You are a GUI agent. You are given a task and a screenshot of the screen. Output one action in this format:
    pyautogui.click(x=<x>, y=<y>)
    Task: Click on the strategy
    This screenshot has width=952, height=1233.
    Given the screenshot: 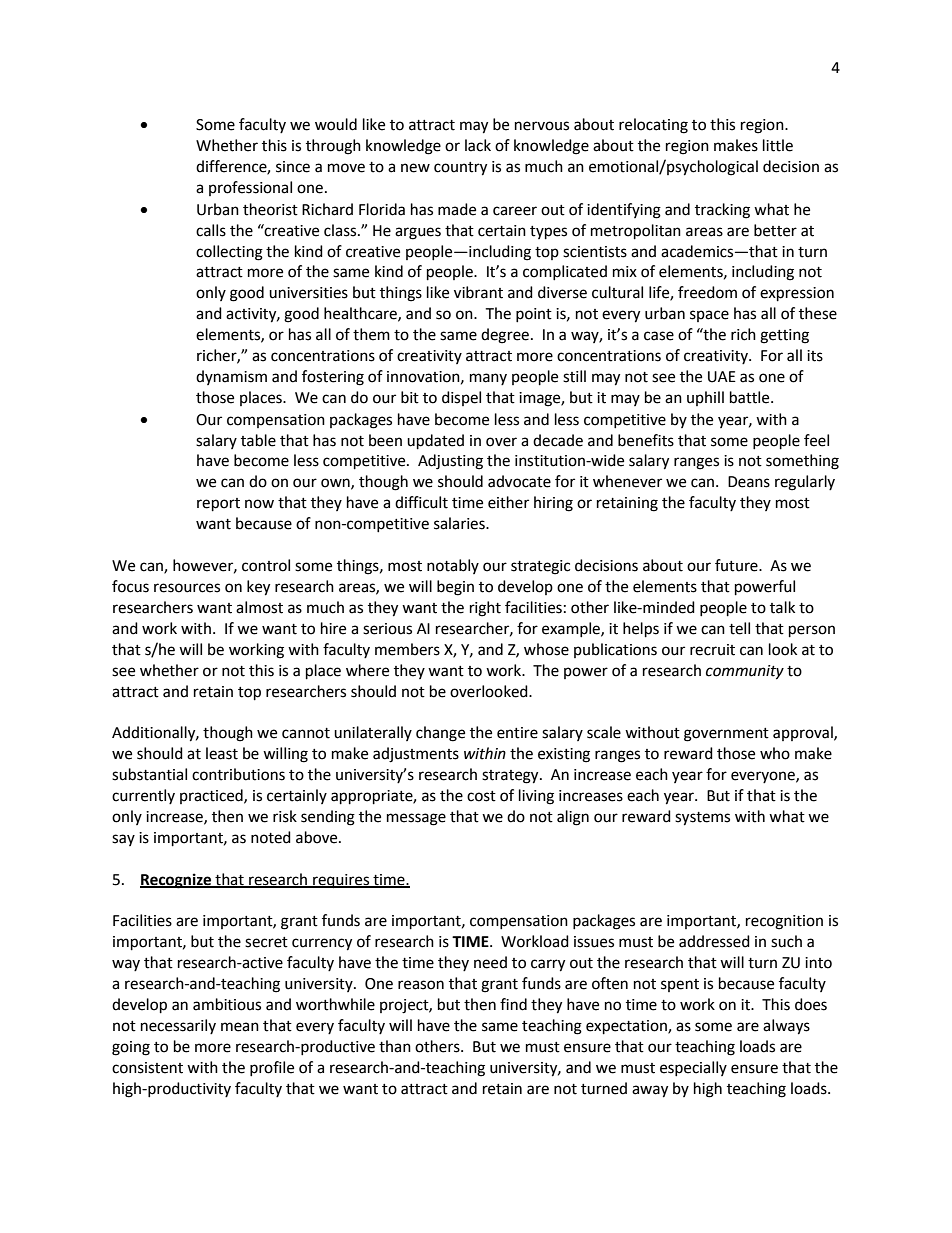 What is the action you would take?
    pyautogui.click(x=511, y=777)
